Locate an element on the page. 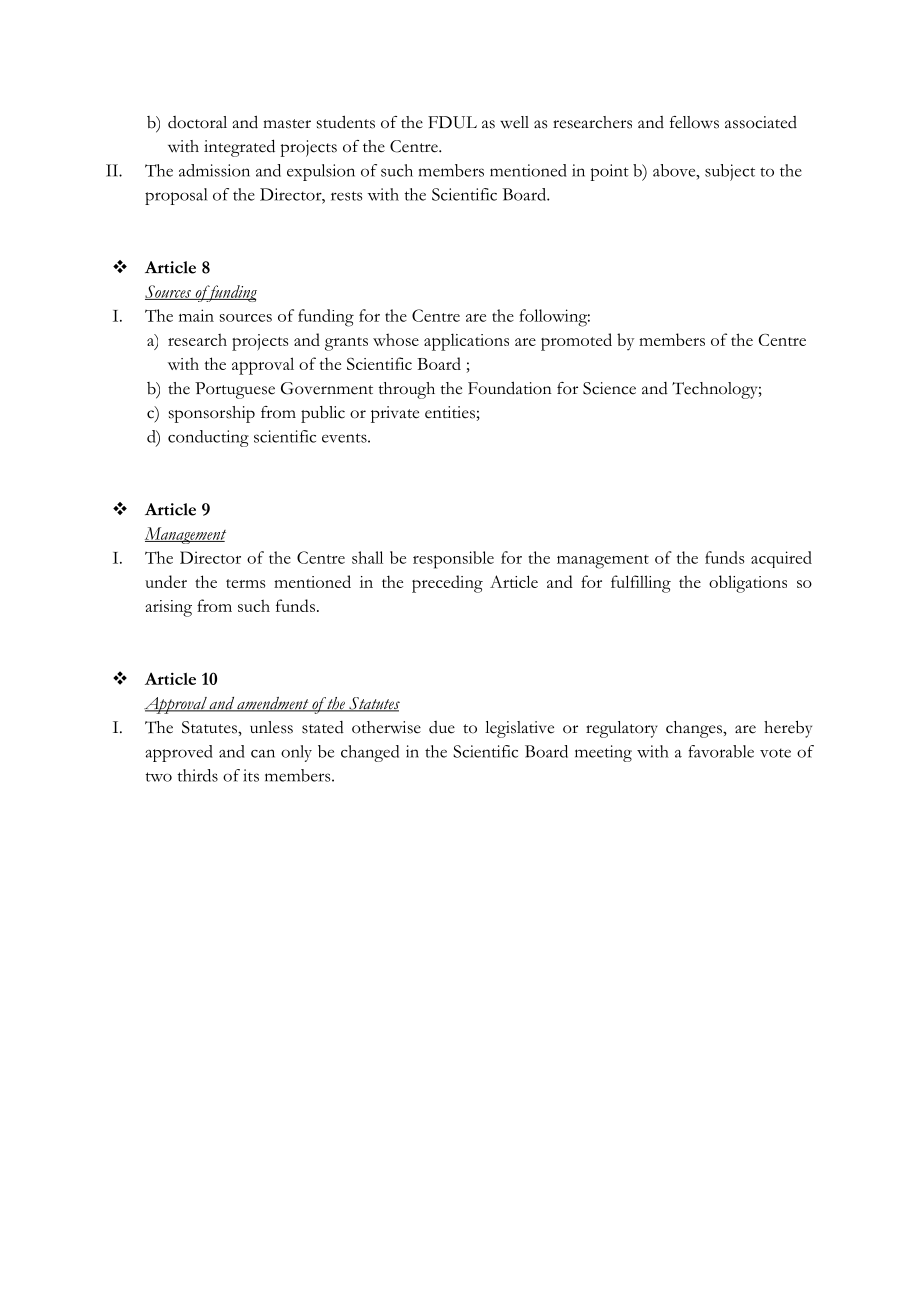 This page has width=924, height=1308. conducting is located at coordinates (208, 438).
